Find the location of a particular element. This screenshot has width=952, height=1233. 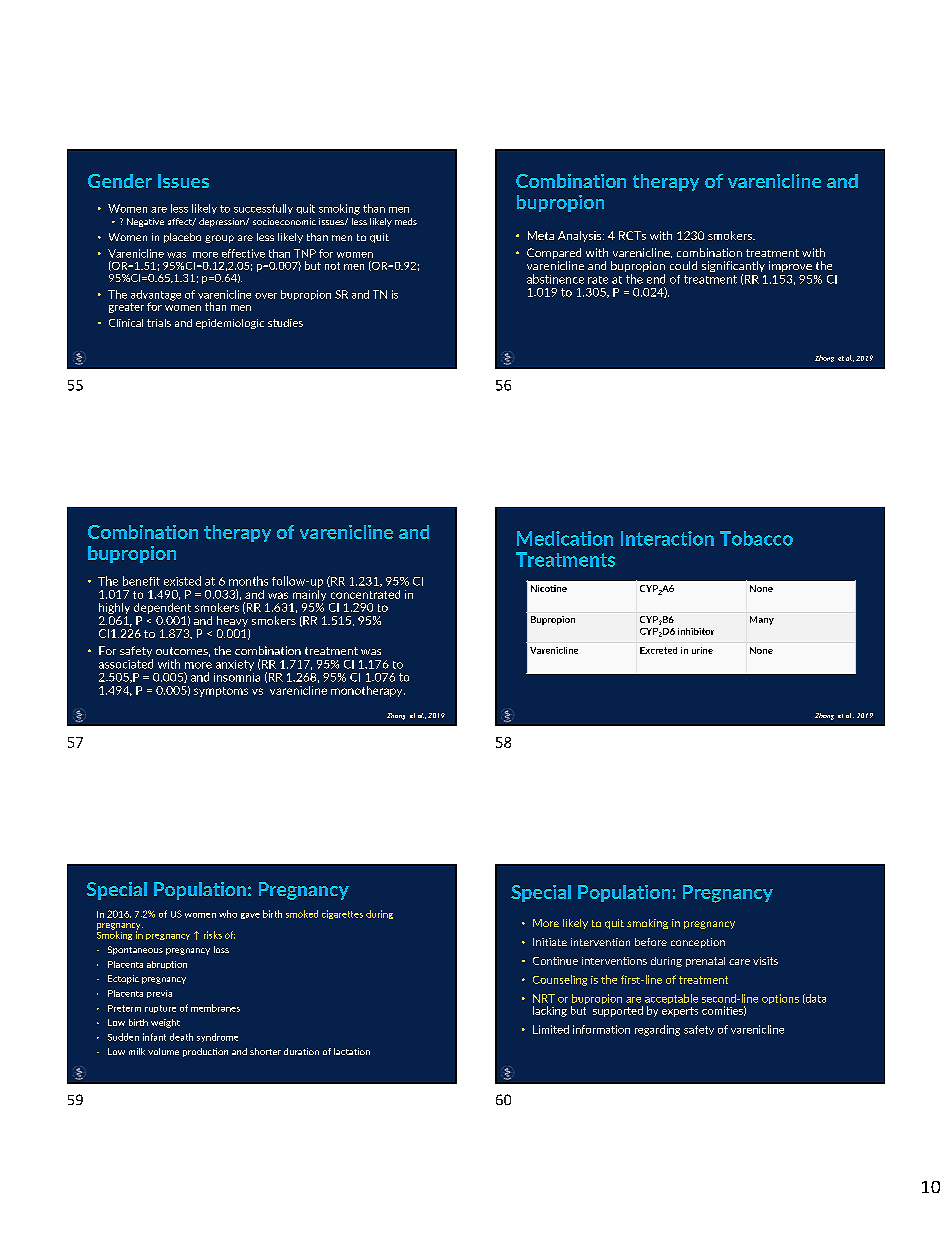

Nicotine is located at coordinates (549, 588).
